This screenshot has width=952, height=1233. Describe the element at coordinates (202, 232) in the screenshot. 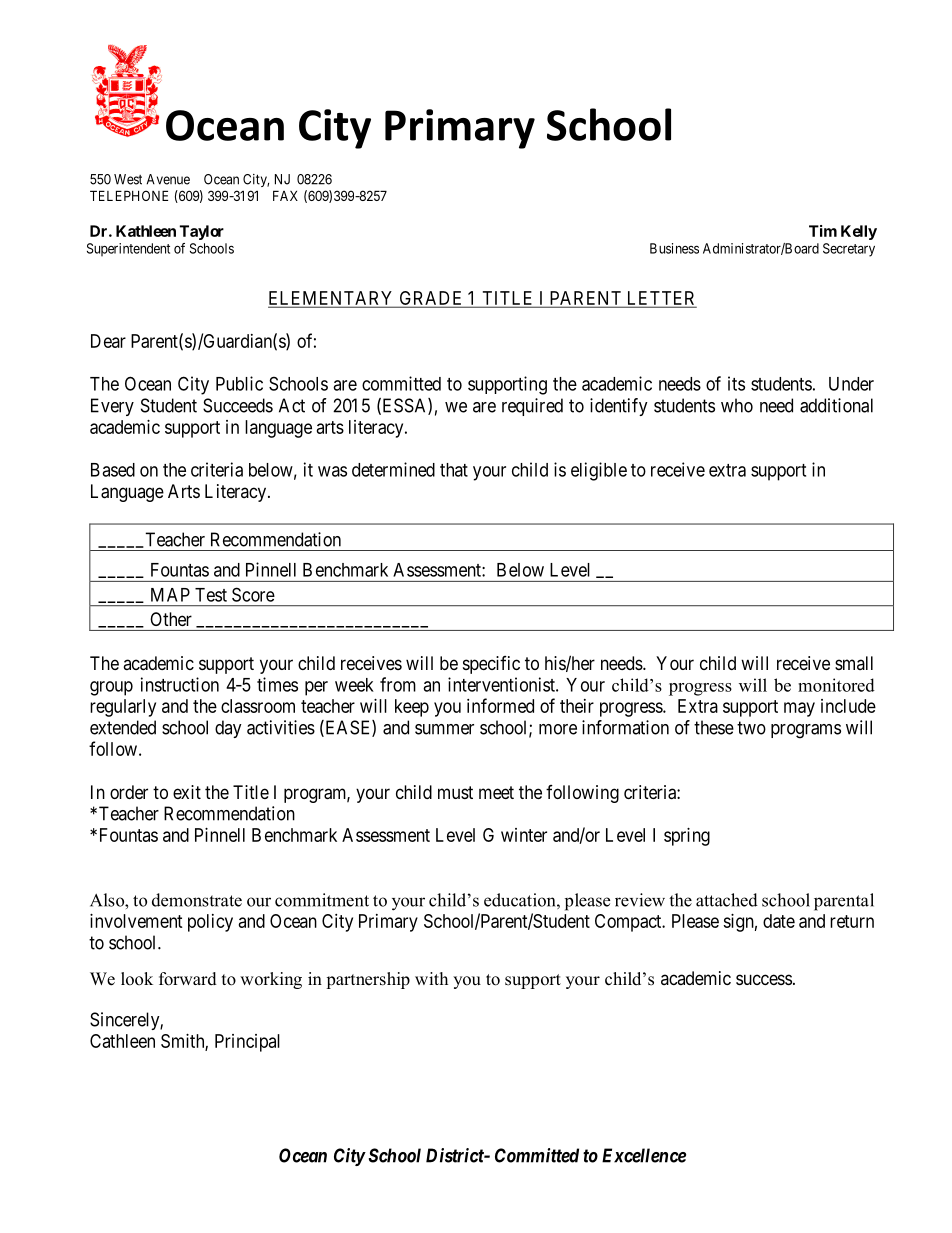

I see `Taylor` at that location.
